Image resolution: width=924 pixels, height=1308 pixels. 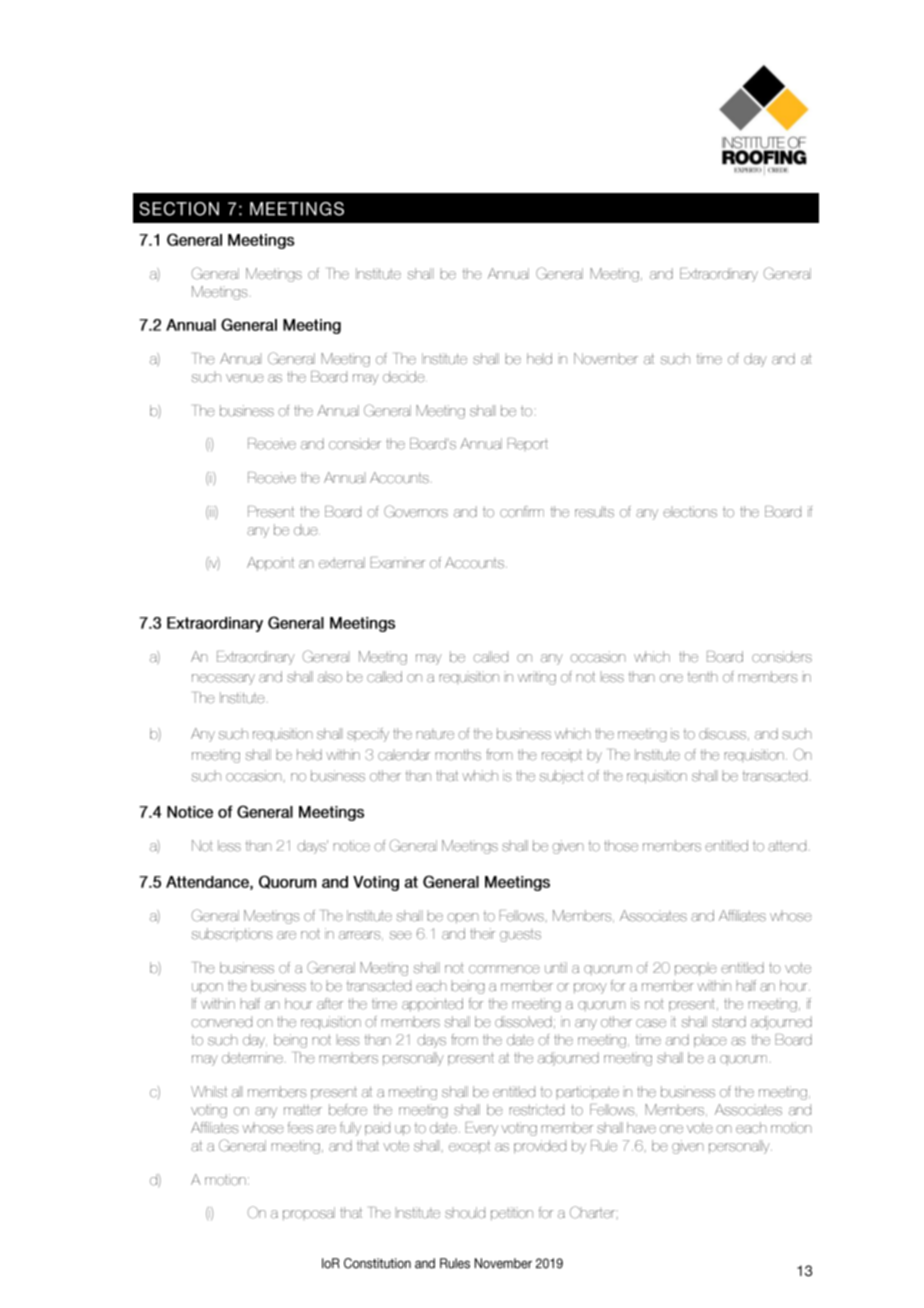 I want to click on open, so click(x=463, y=918).
